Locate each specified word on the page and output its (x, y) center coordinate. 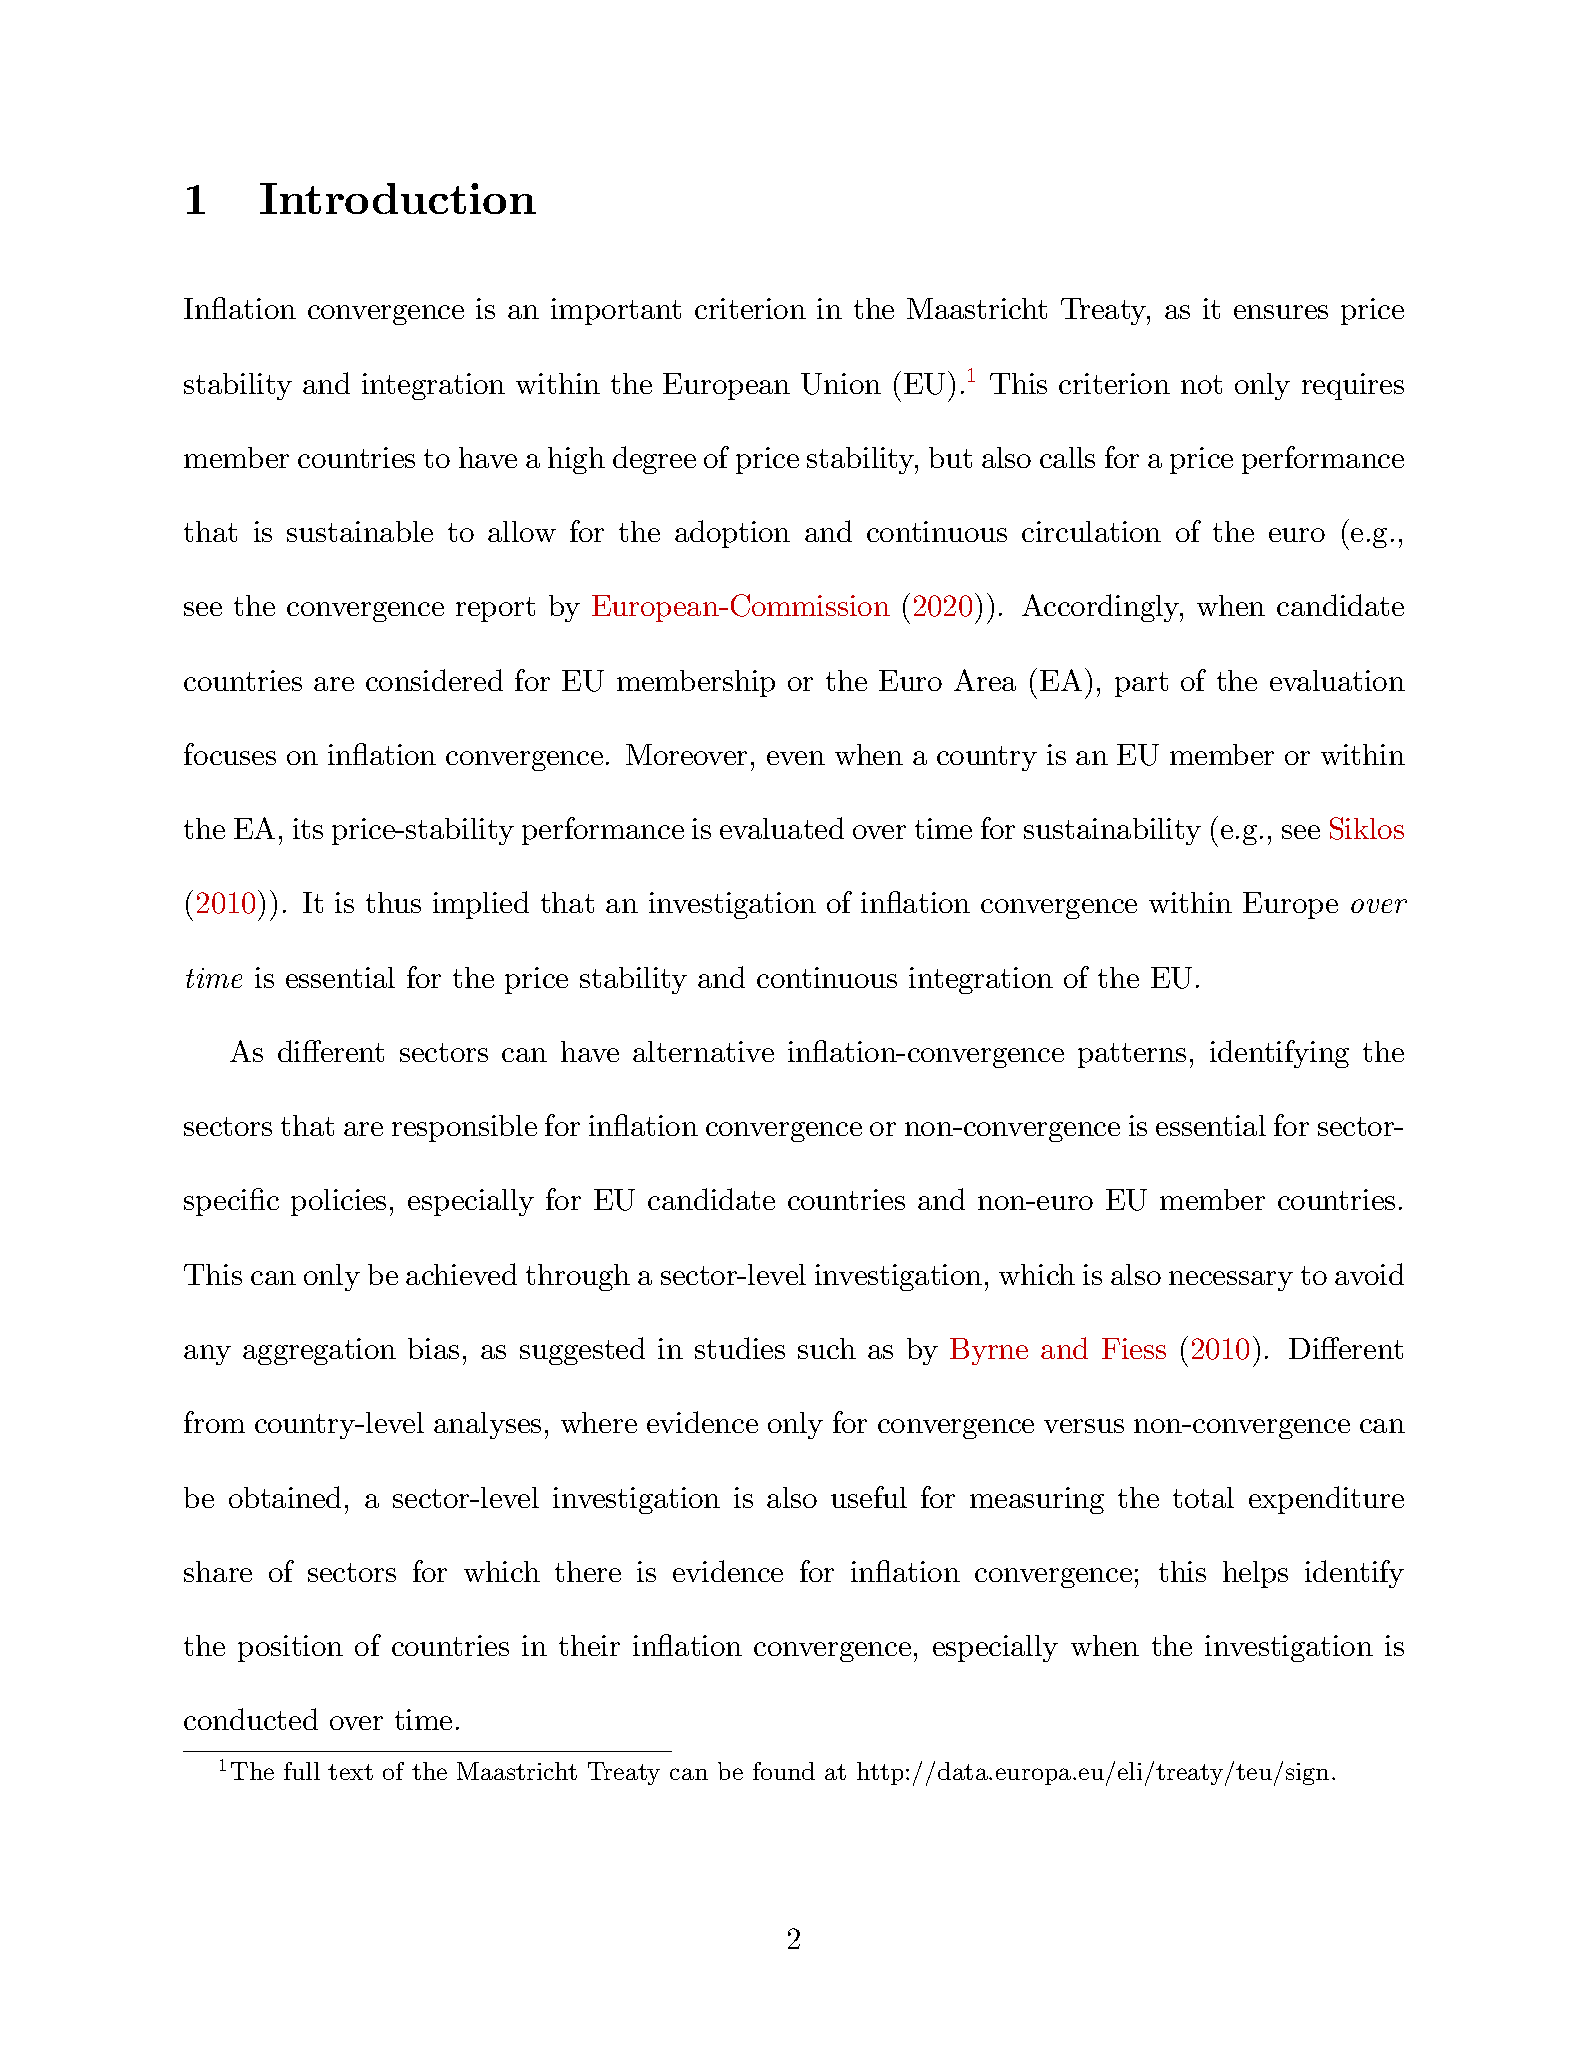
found (784, 1771)
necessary (1231, 1281)
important (616, 311)
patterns (1132, 1055)
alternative (703, 1051)
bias (433, 1348)
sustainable (360, 531)
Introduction (398, 198)
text (350, 1772)
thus (393, 902)
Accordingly (1102, 608)
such (827, 1348)
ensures (1281, 312)
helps (1255, 1574)
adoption (732, 534)
